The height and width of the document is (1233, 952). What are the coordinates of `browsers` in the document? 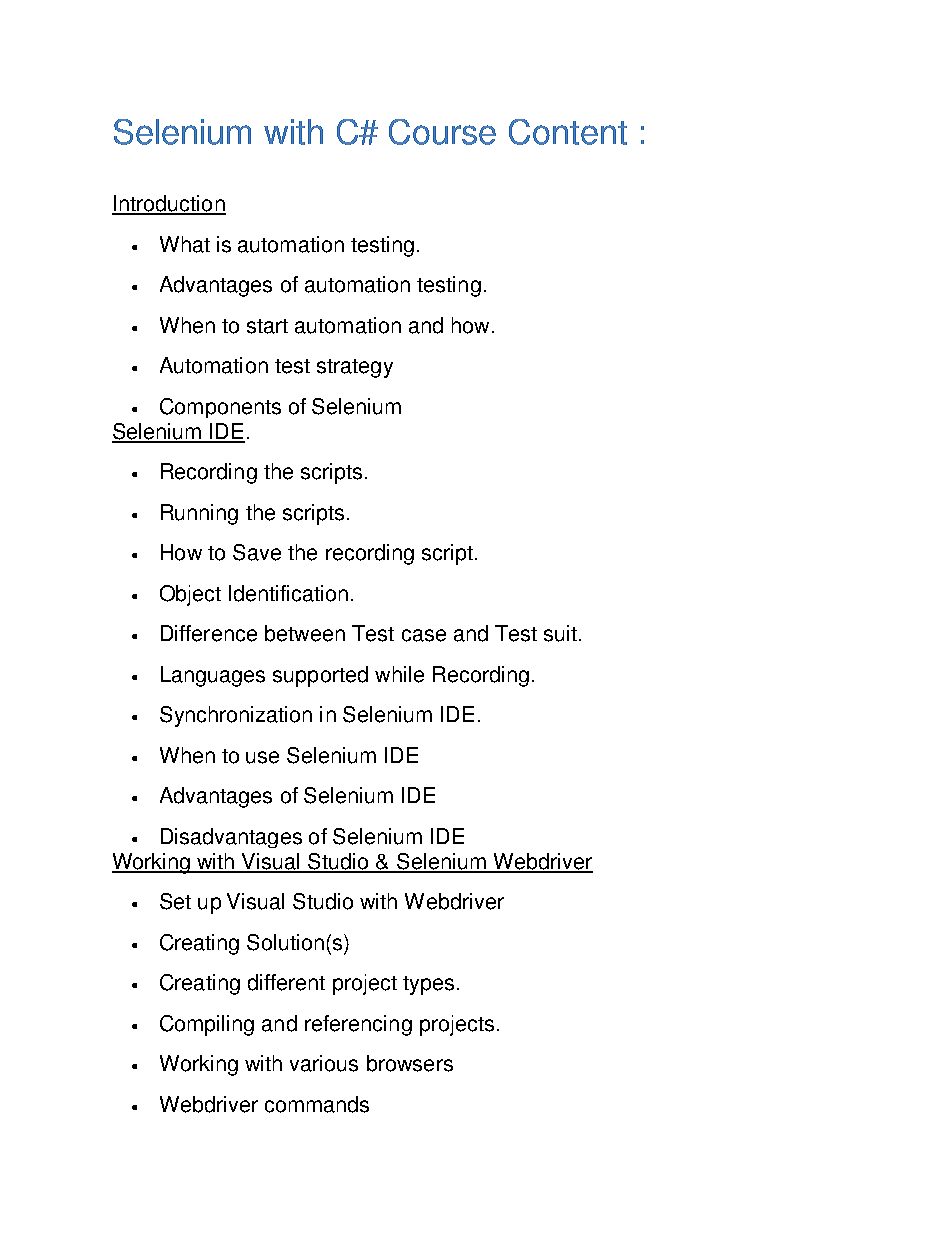 It's located at (410, 1063).
